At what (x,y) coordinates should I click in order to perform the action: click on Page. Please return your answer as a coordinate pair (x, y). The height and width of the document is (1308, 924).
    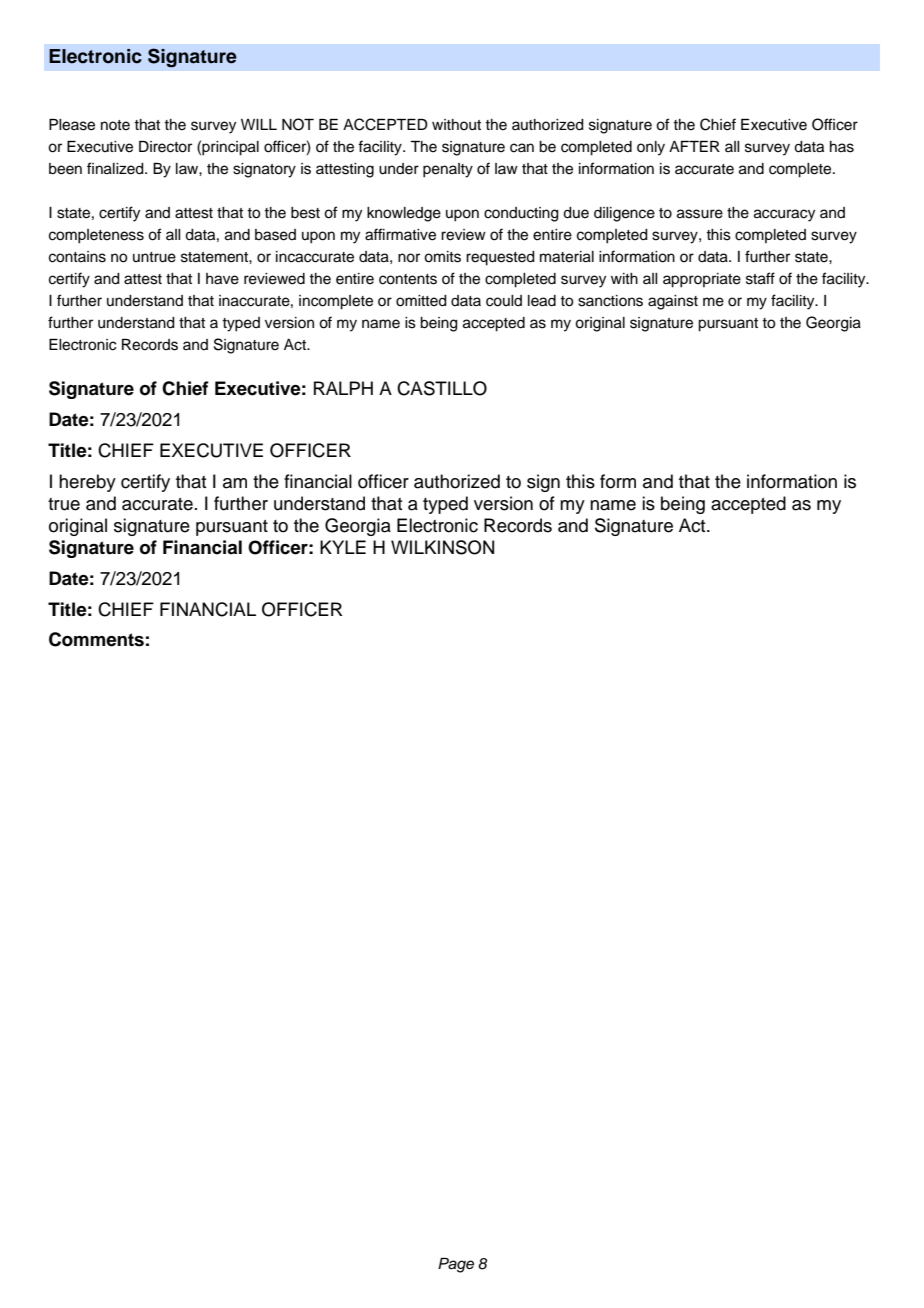
    Looking at the image, I should click on (456, 1265).
